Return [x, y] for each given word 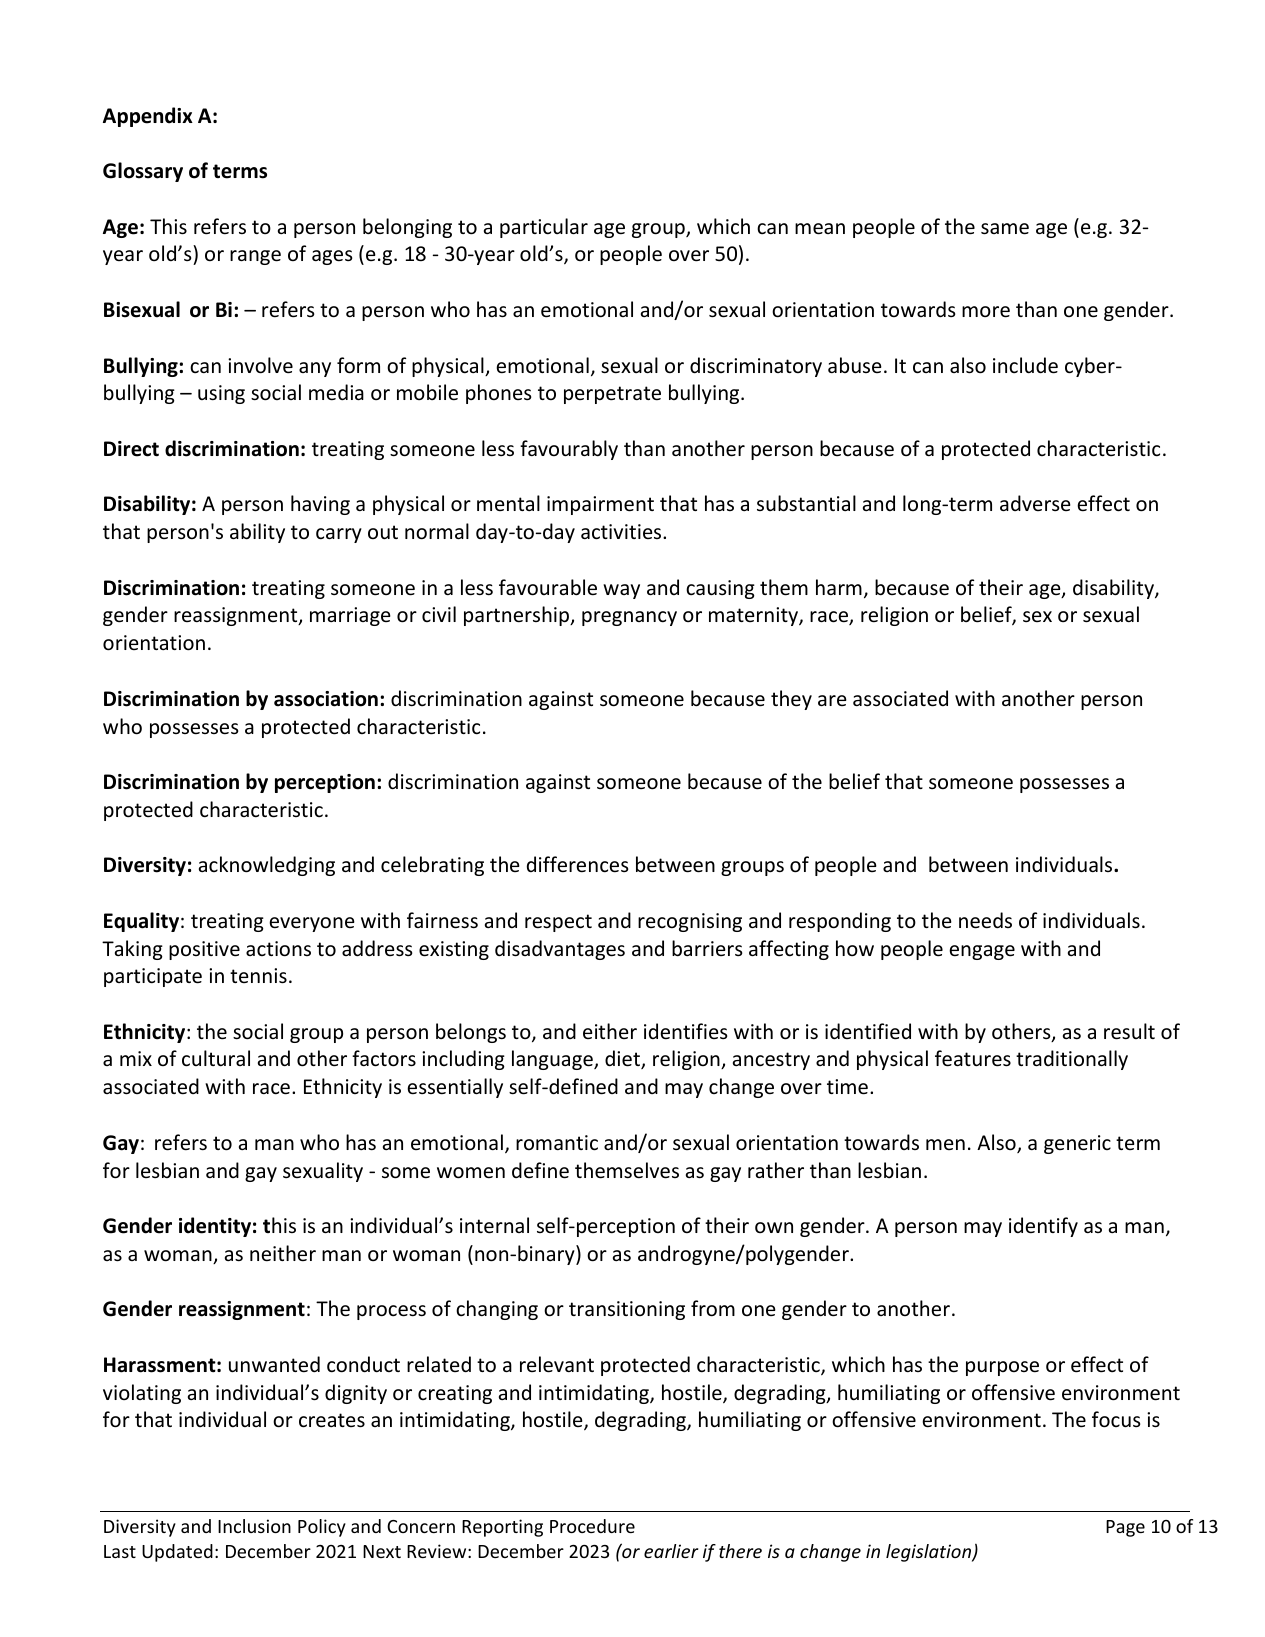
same [1005, 229]
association [326, 699]
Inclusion [254, 1526]
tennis [258, 976]
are [832, 700]
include [1025, 365]
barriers [707, 948]
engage [982, 952]
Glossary [143, 172]
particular [544, 228]
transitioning [627, 1310]
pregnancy [629, 618]
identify [1043, 1227]
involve [260, 365]
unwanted [274, 1364]
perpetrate [612, 395]
